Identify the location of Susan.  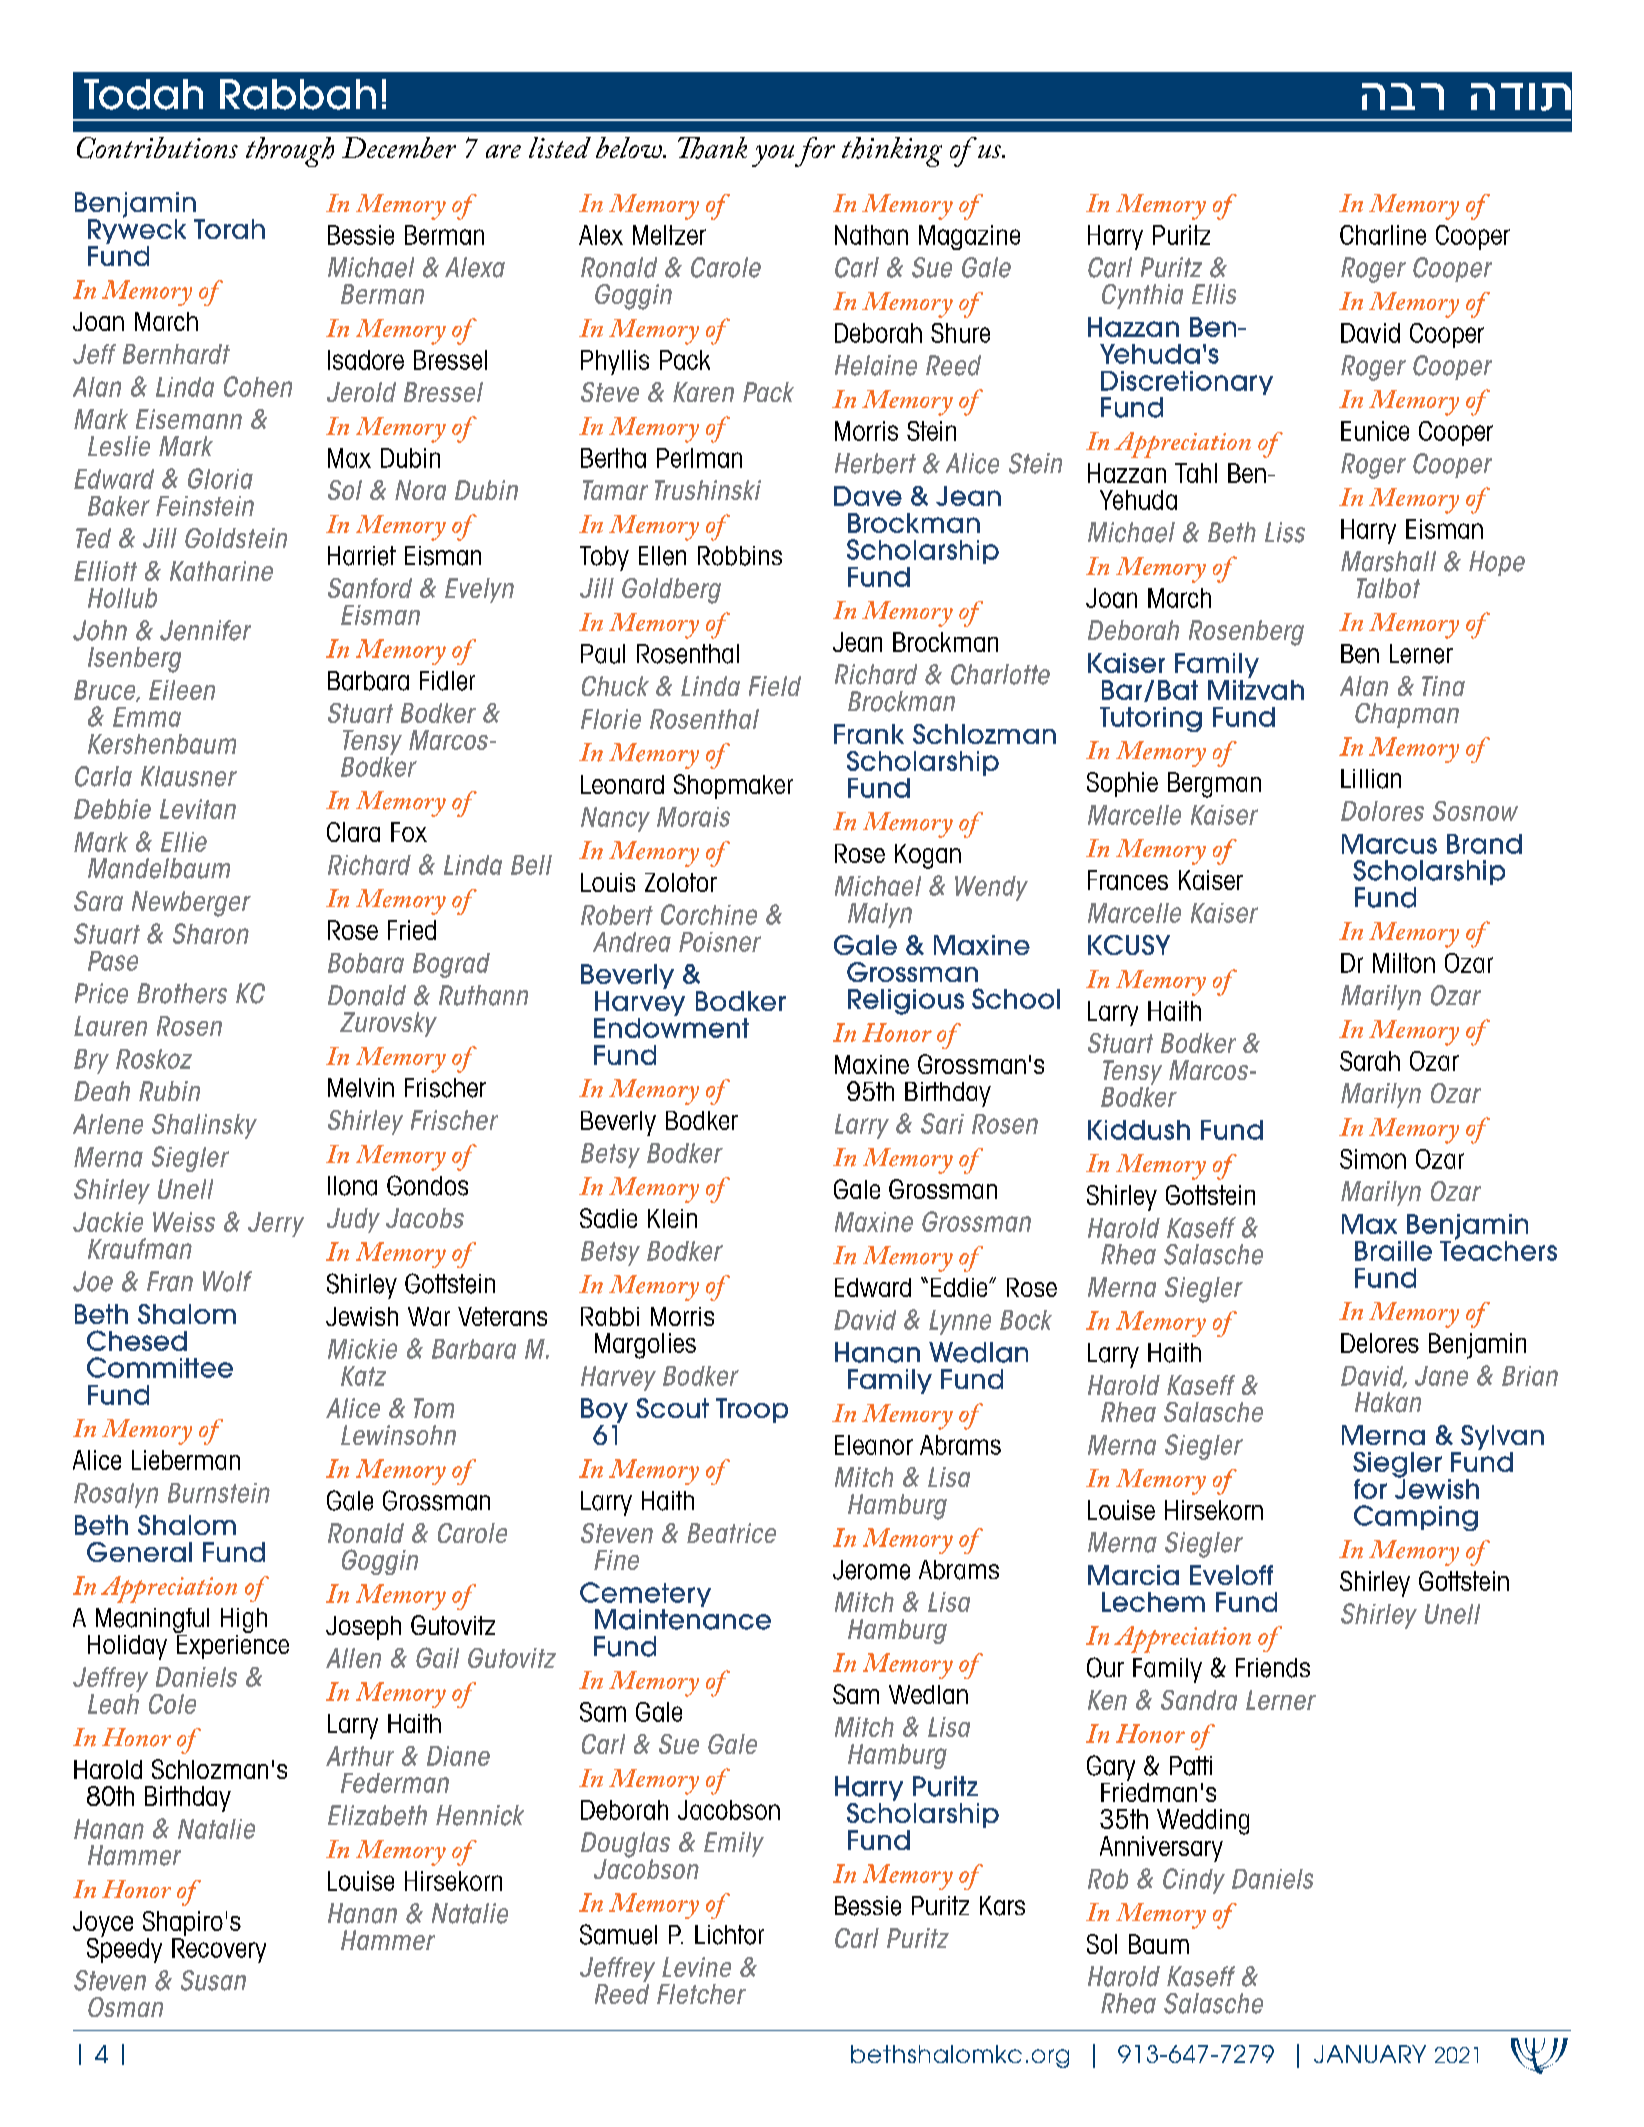
(213, 1980).
